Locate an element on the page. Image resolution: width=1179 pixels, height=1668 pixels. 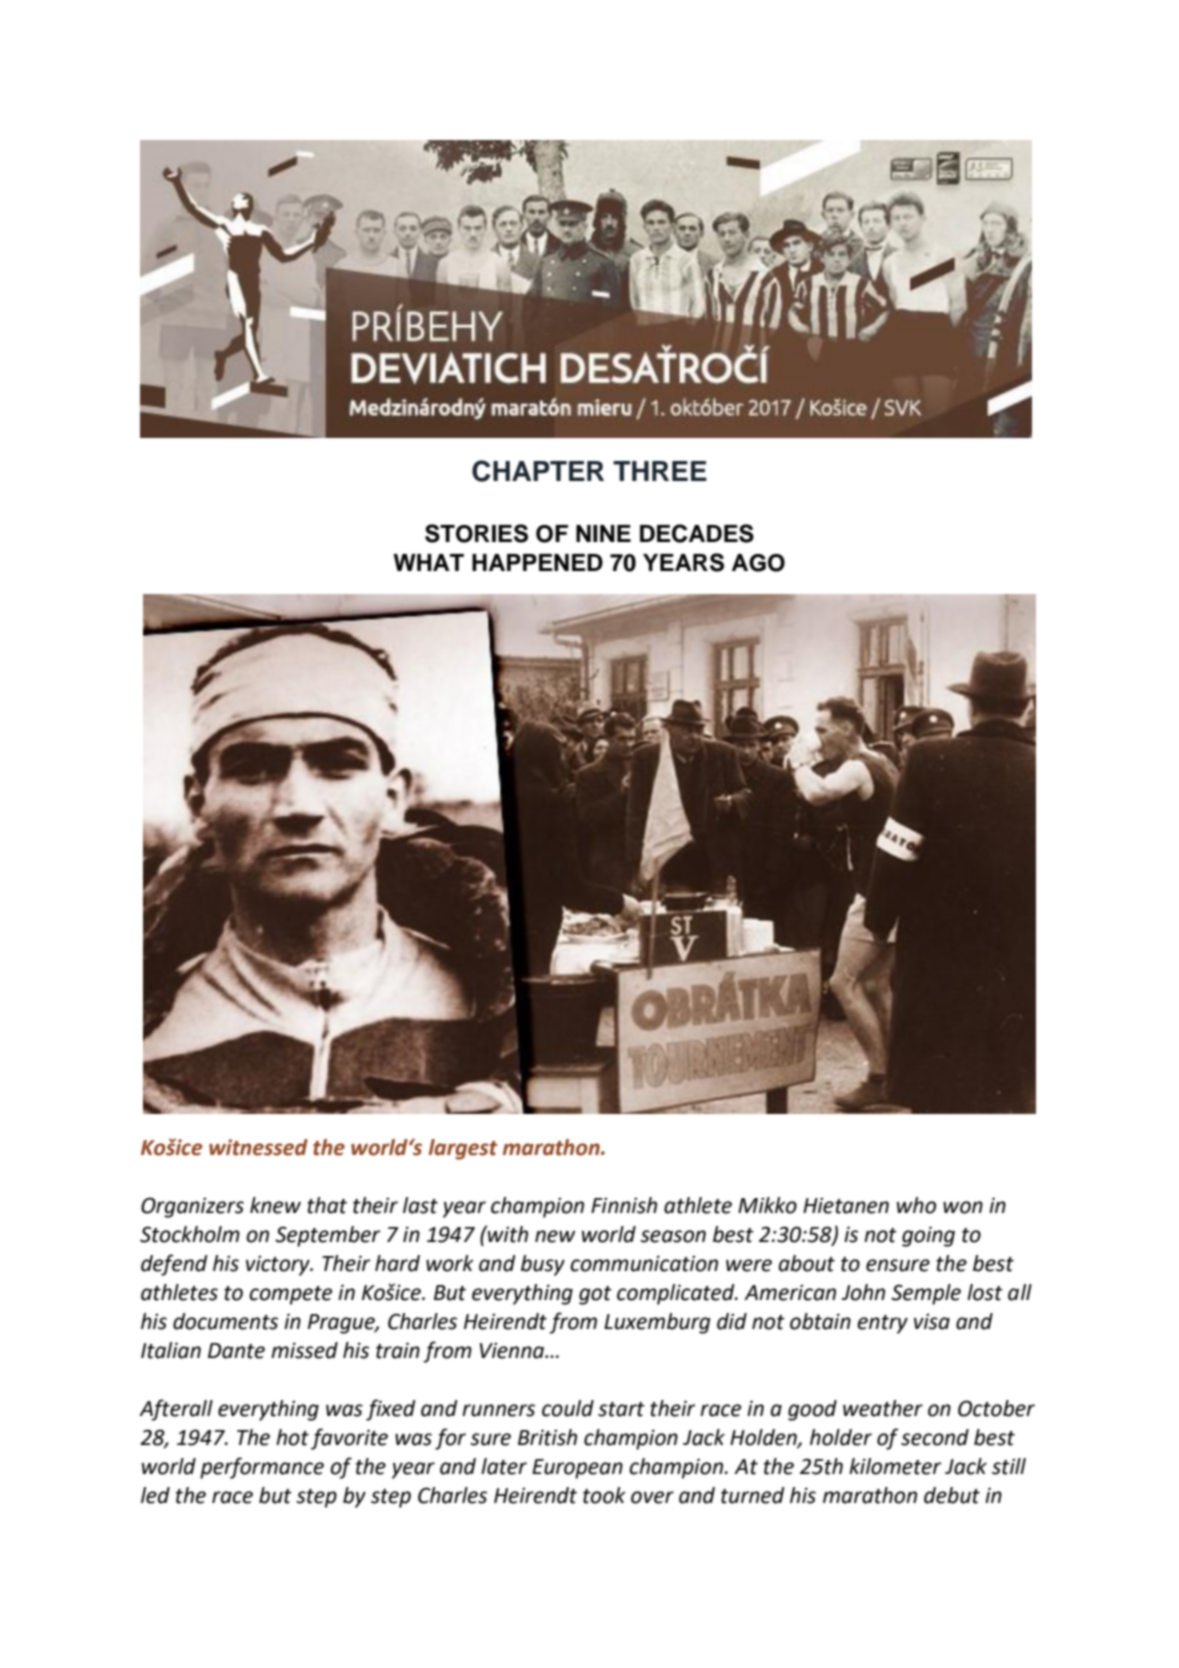
HAPPENED is located at coordinates (537, 562).
